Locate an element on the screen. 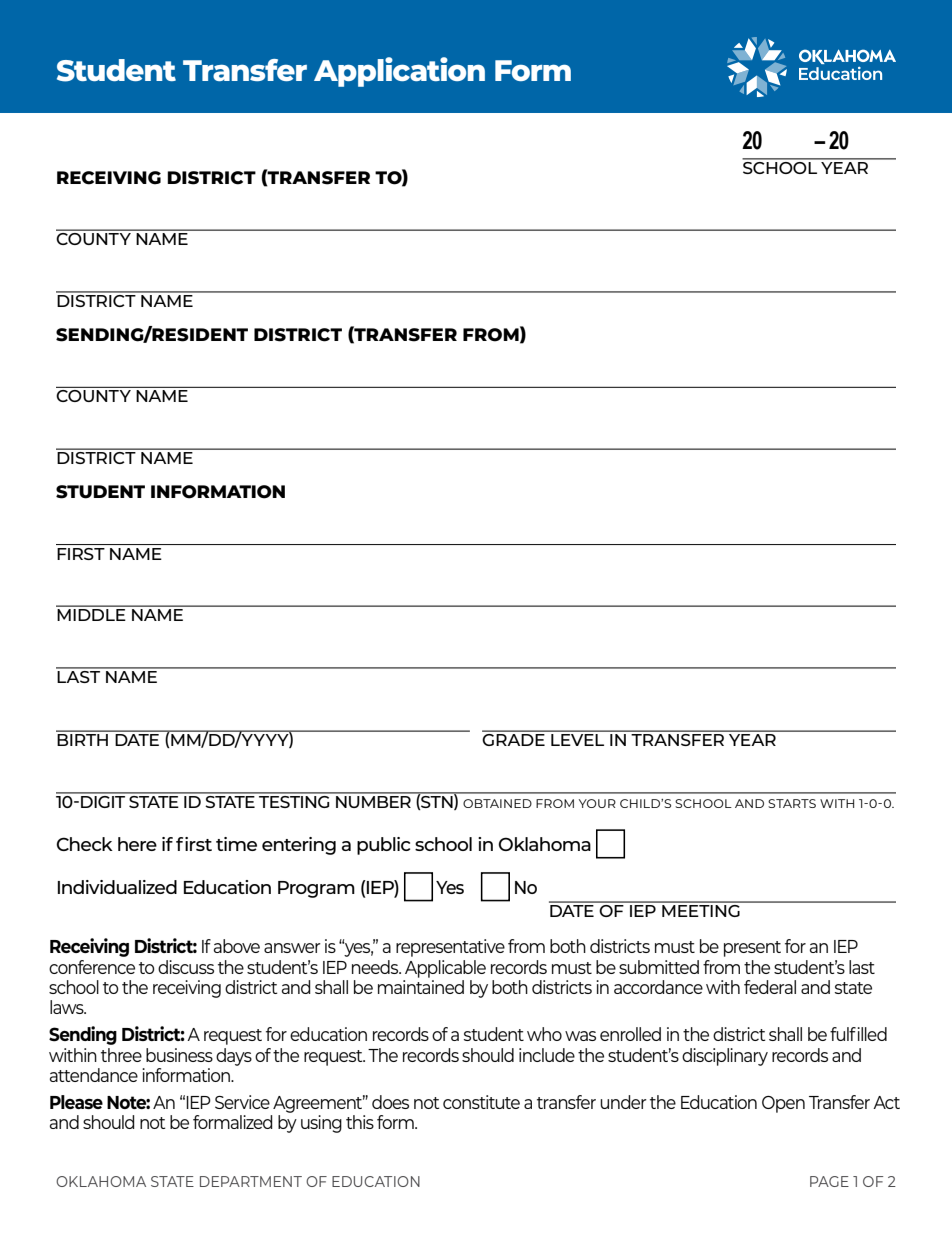 Image resolution: width=952 pixels, height=1233 pixels. Application is located at coordinates (399, 72).
